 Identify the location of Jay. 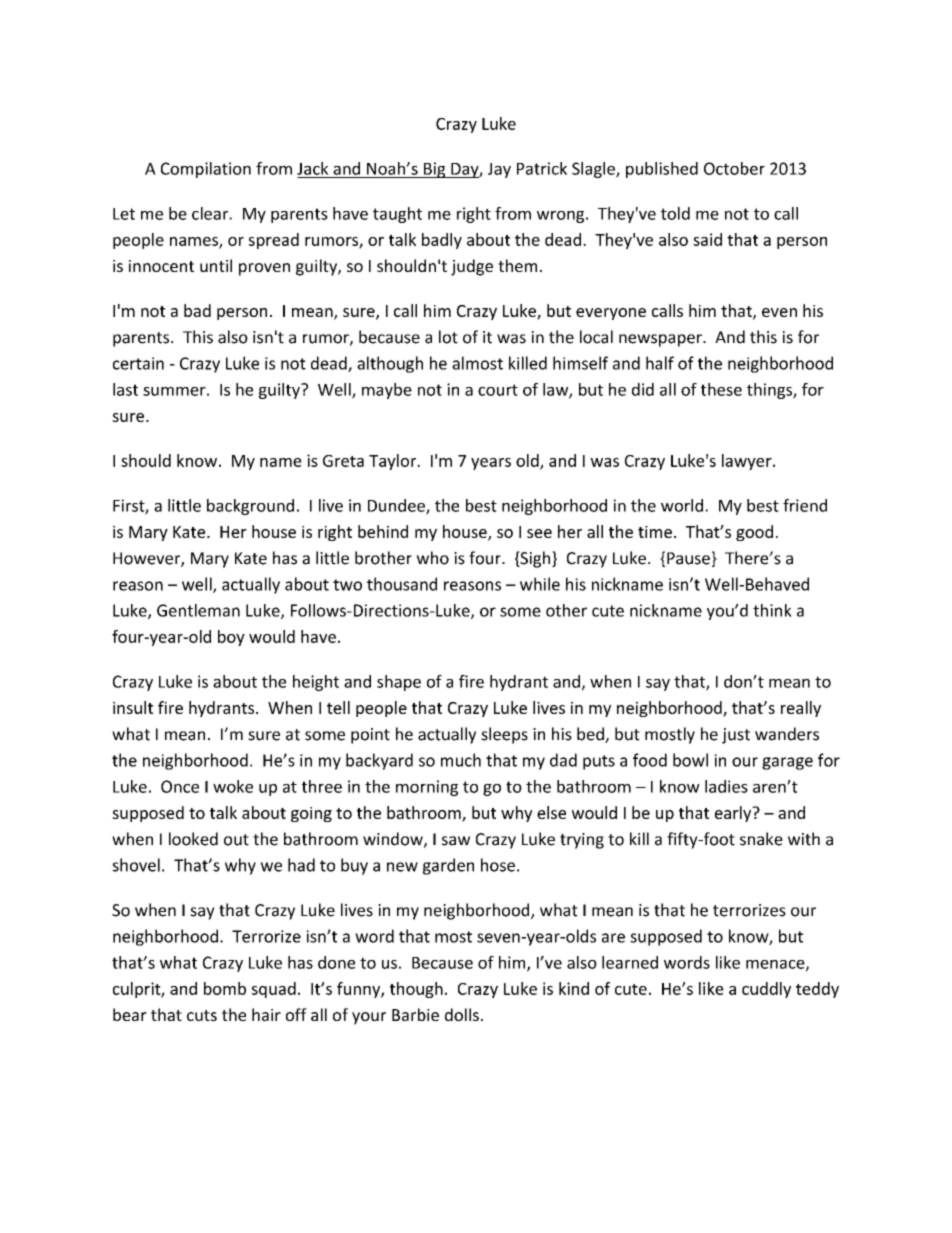
(499, 170).
